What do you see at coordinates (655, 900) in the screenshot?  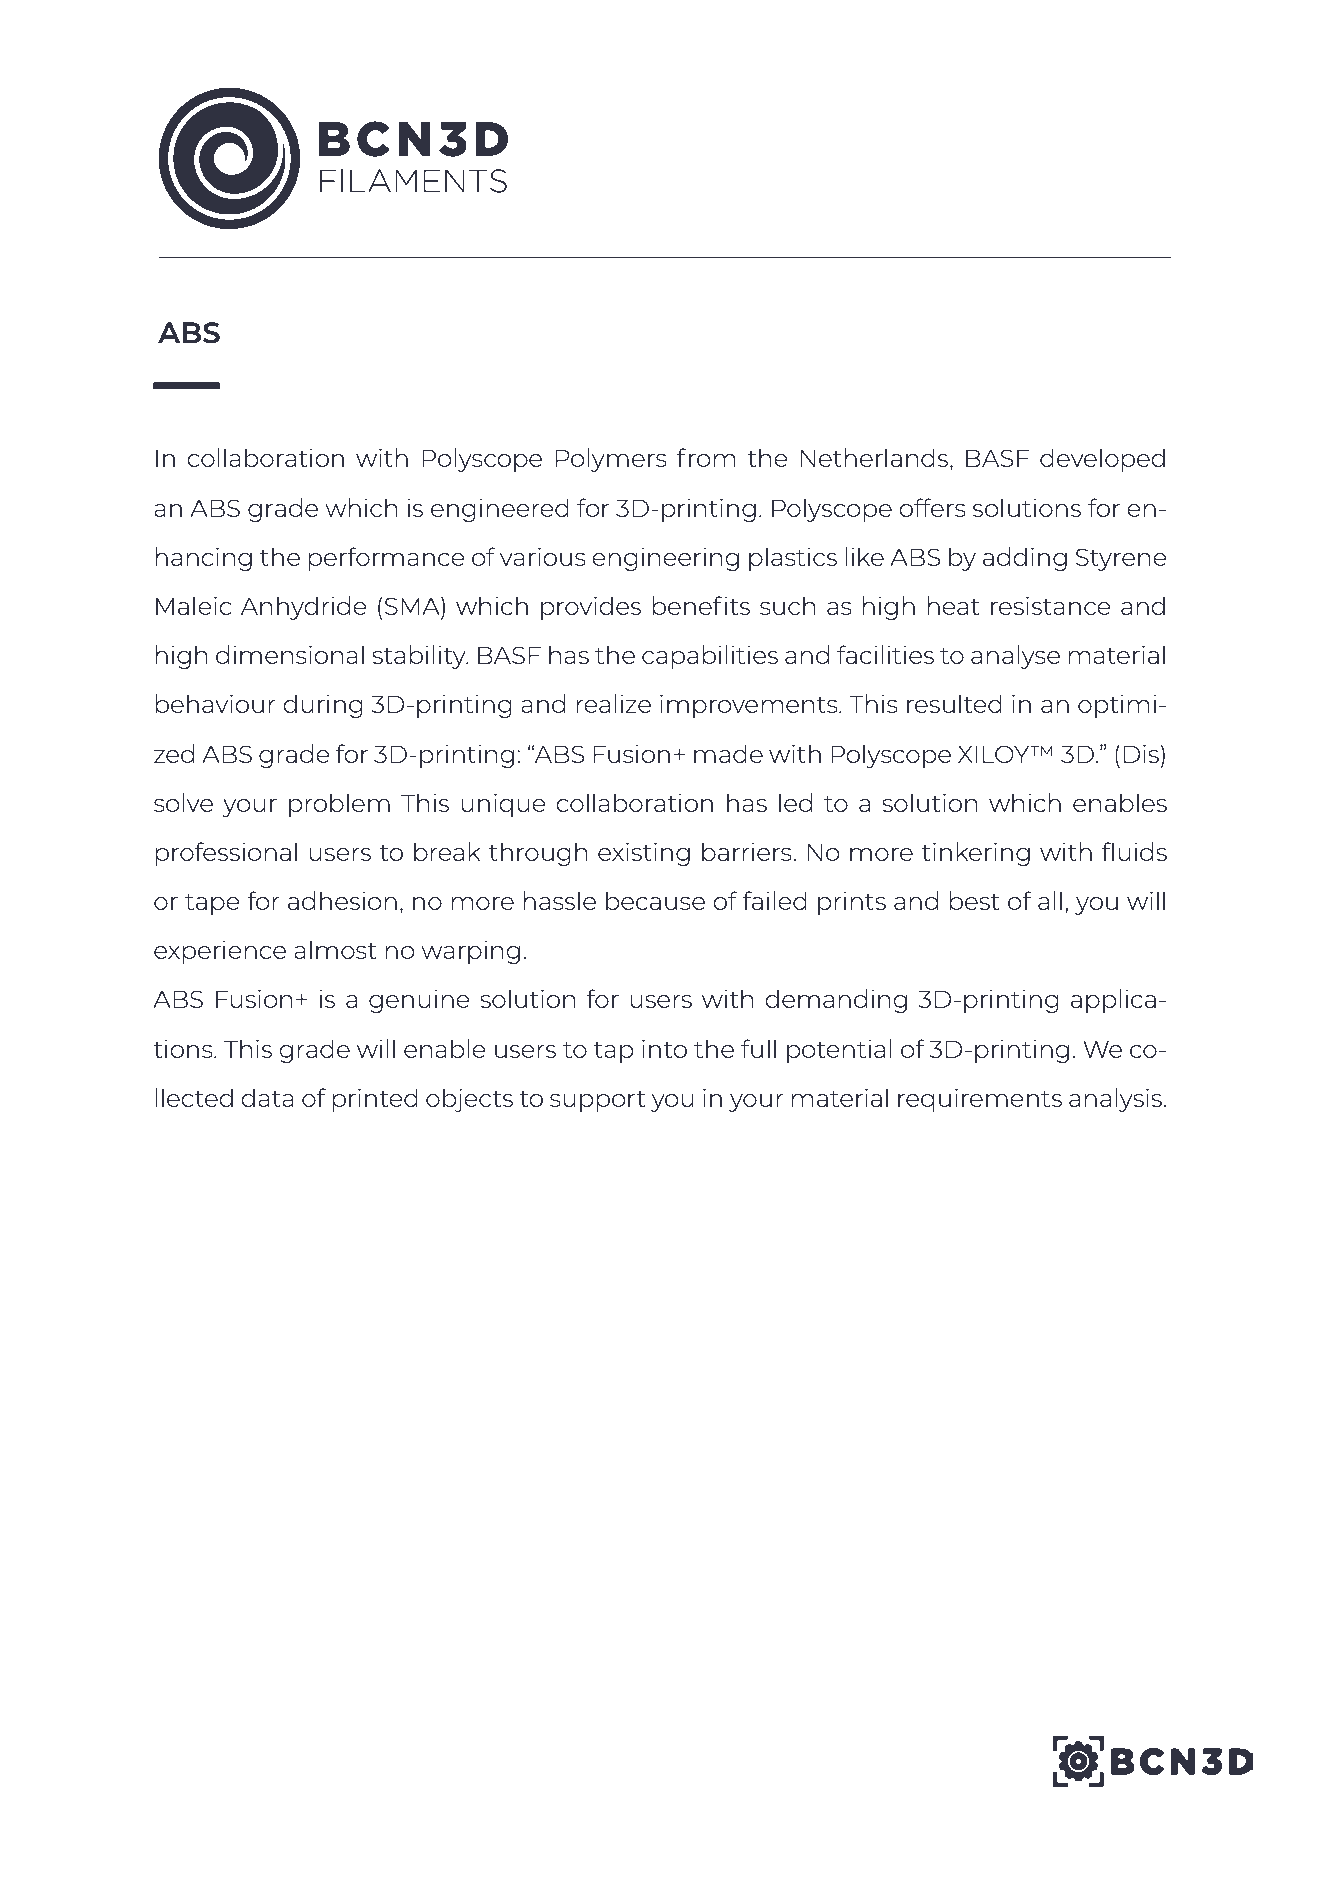 I see `because` at bounding box center [655, 900].
